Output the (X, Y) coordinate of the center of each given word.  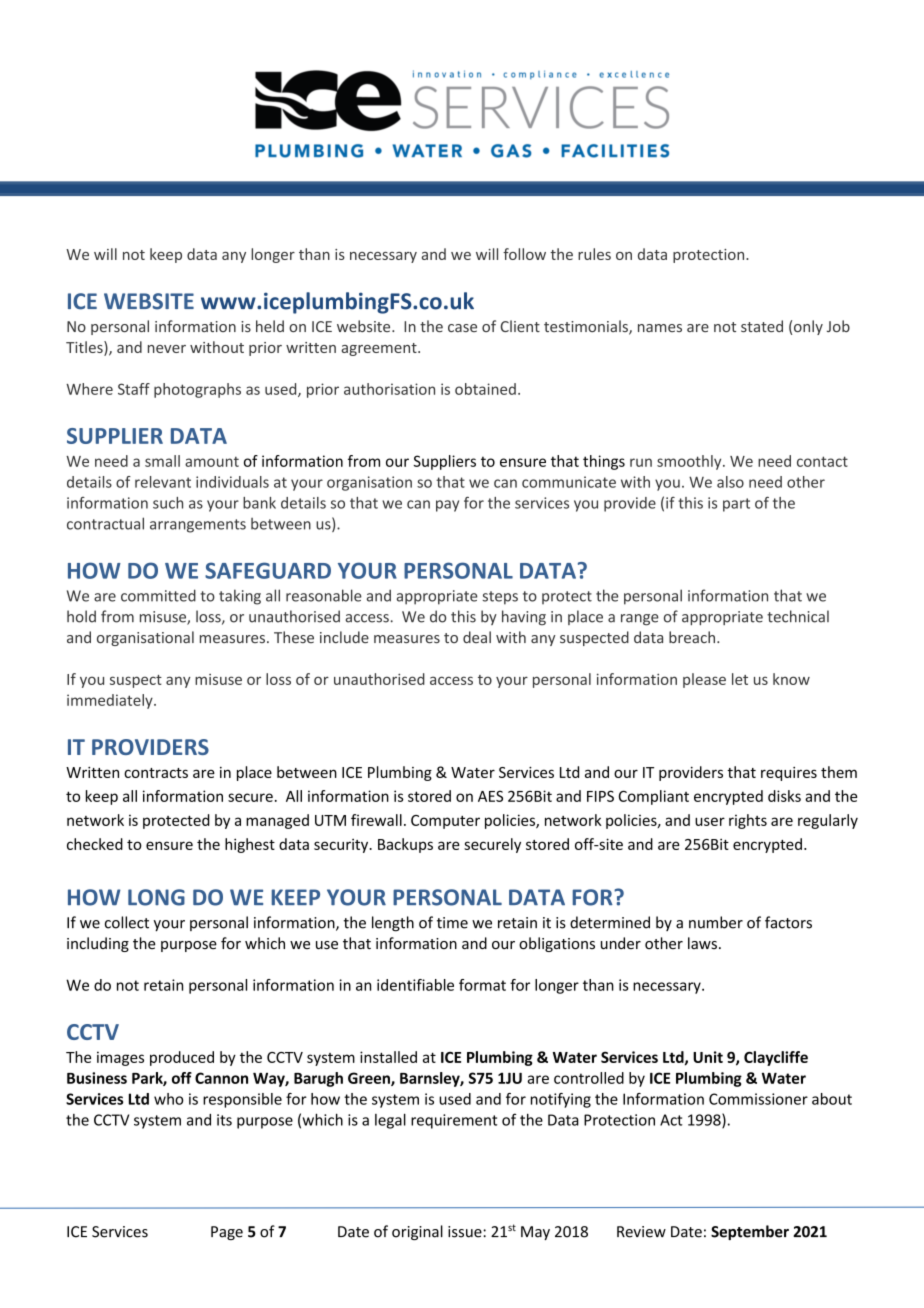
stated (762, 326)
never (167, 349)
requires (789, 774)
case (462, 328)
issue (466, 1232)
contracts (156, 773)
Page (227, 1233)
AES (490, 796)
